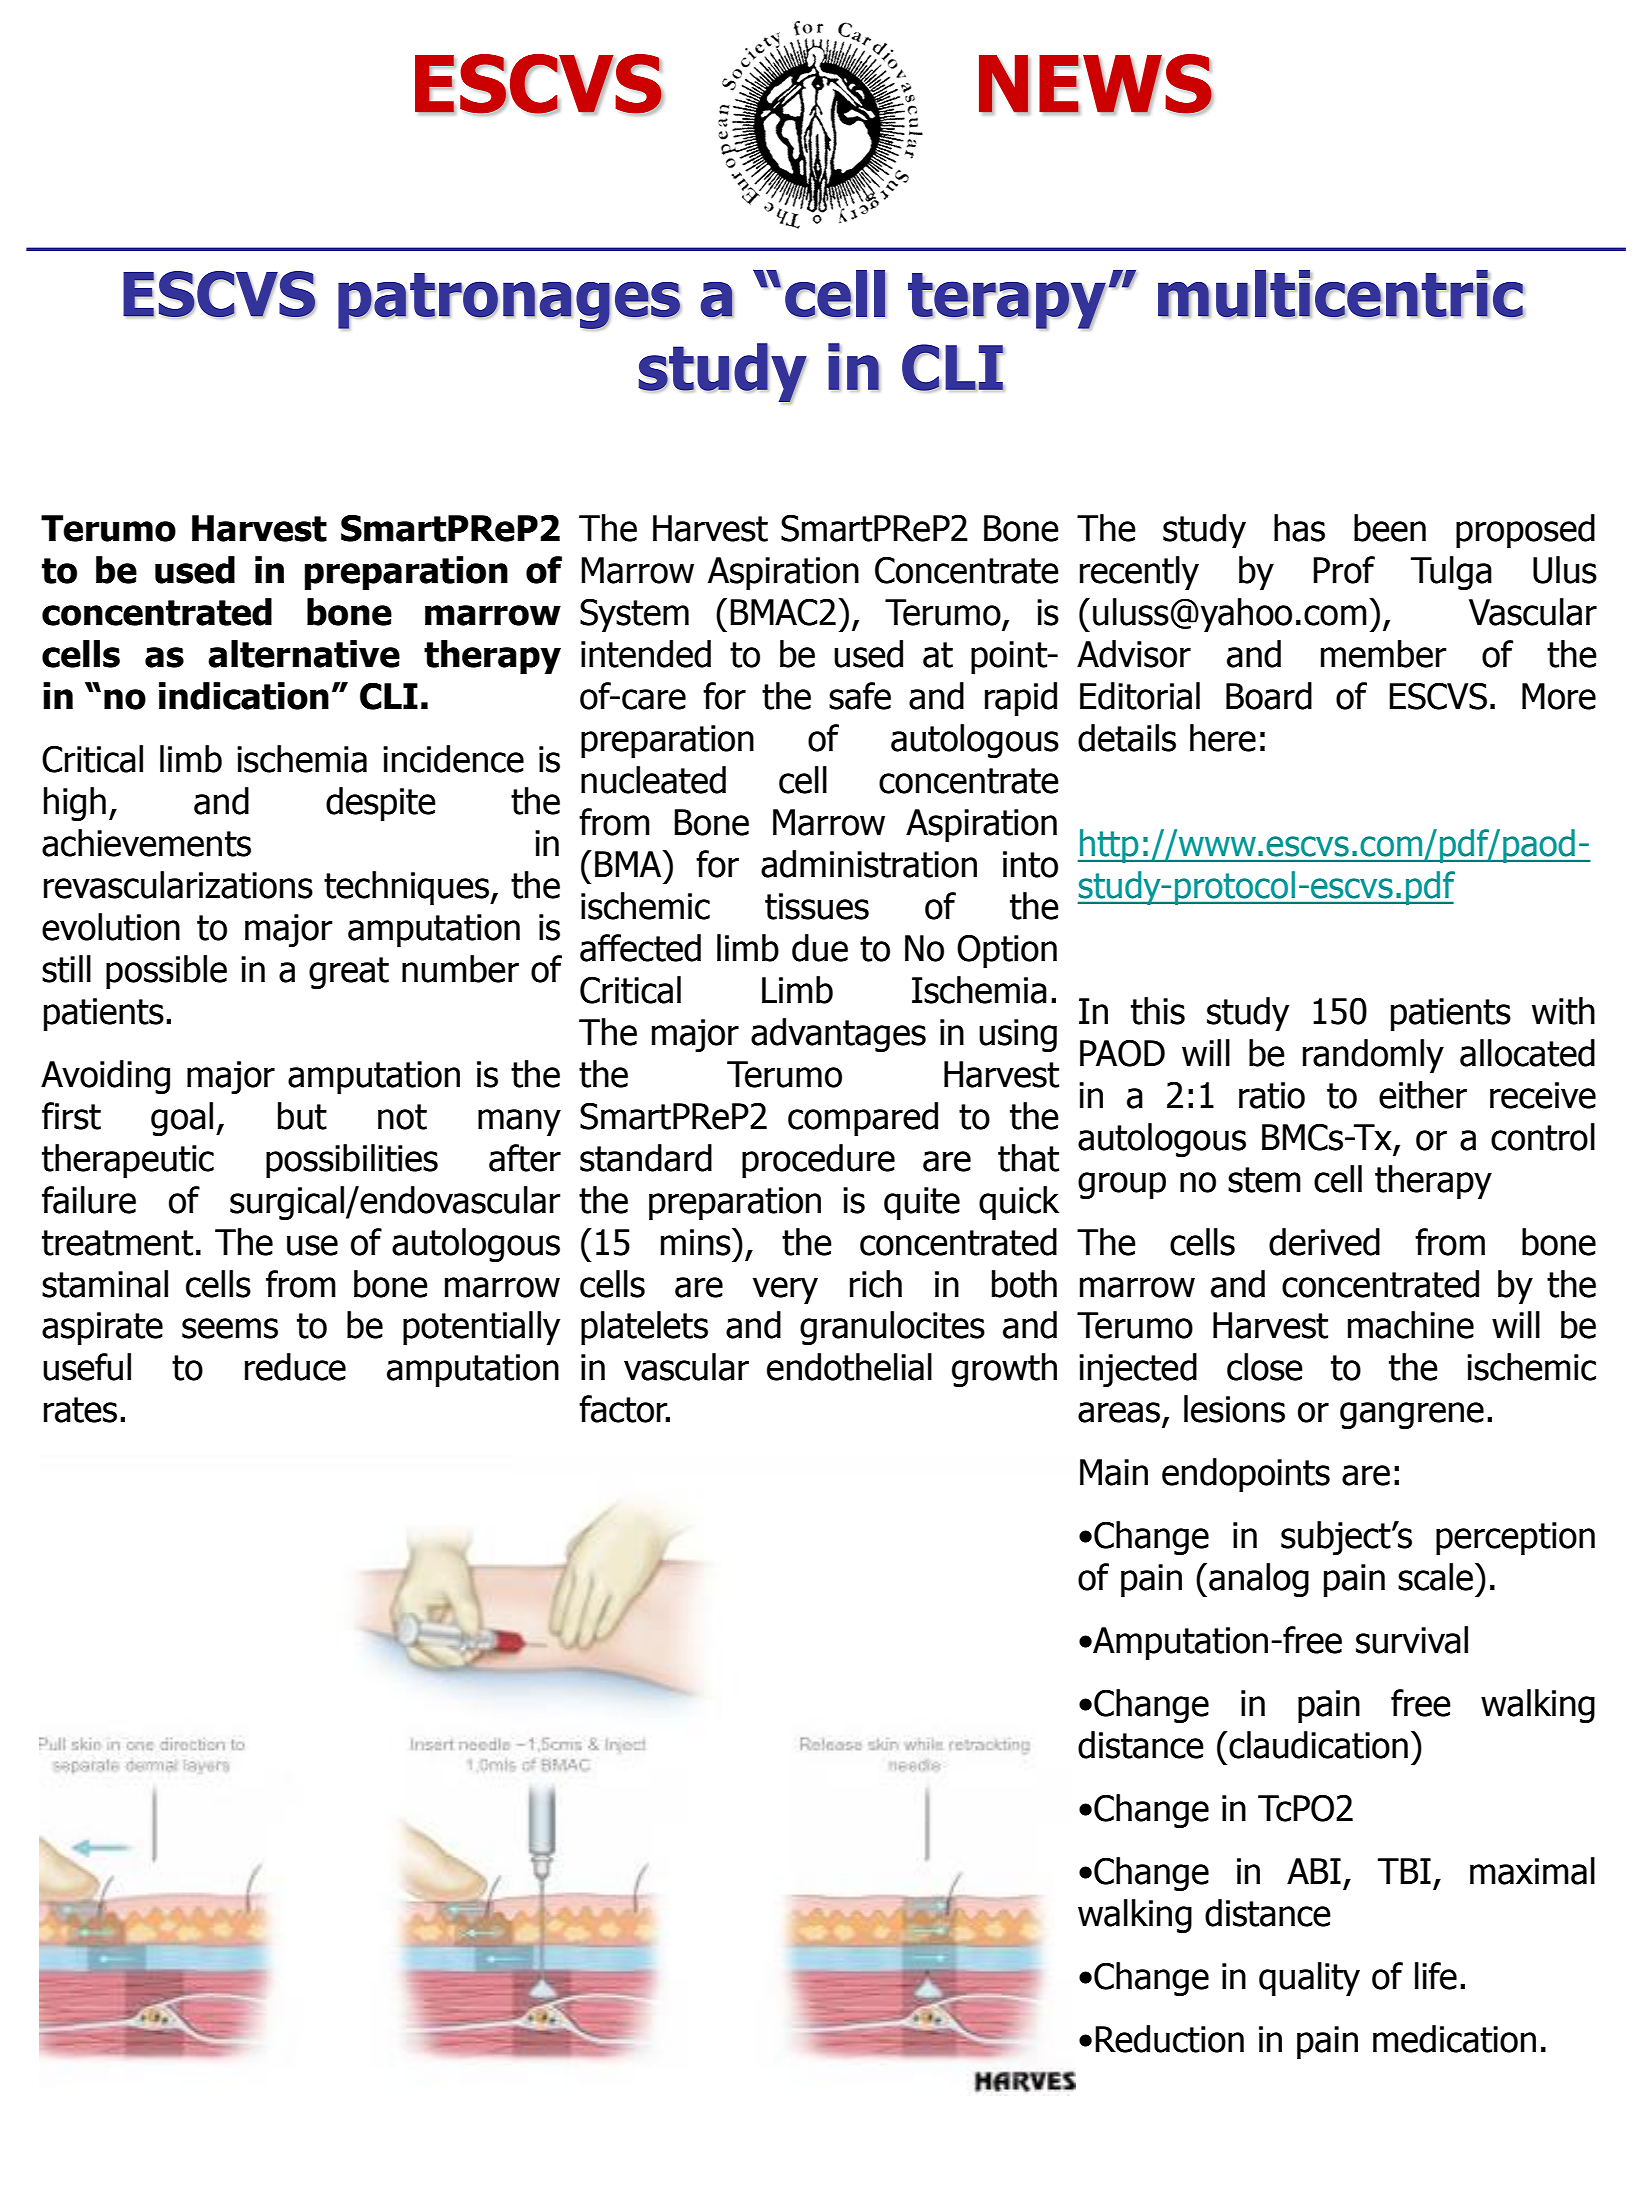 This document has width=1652, height=2203. What do you see at coordinates (80, 1410) in the document?
I see `rates` at bounding box center [80, 1410].
